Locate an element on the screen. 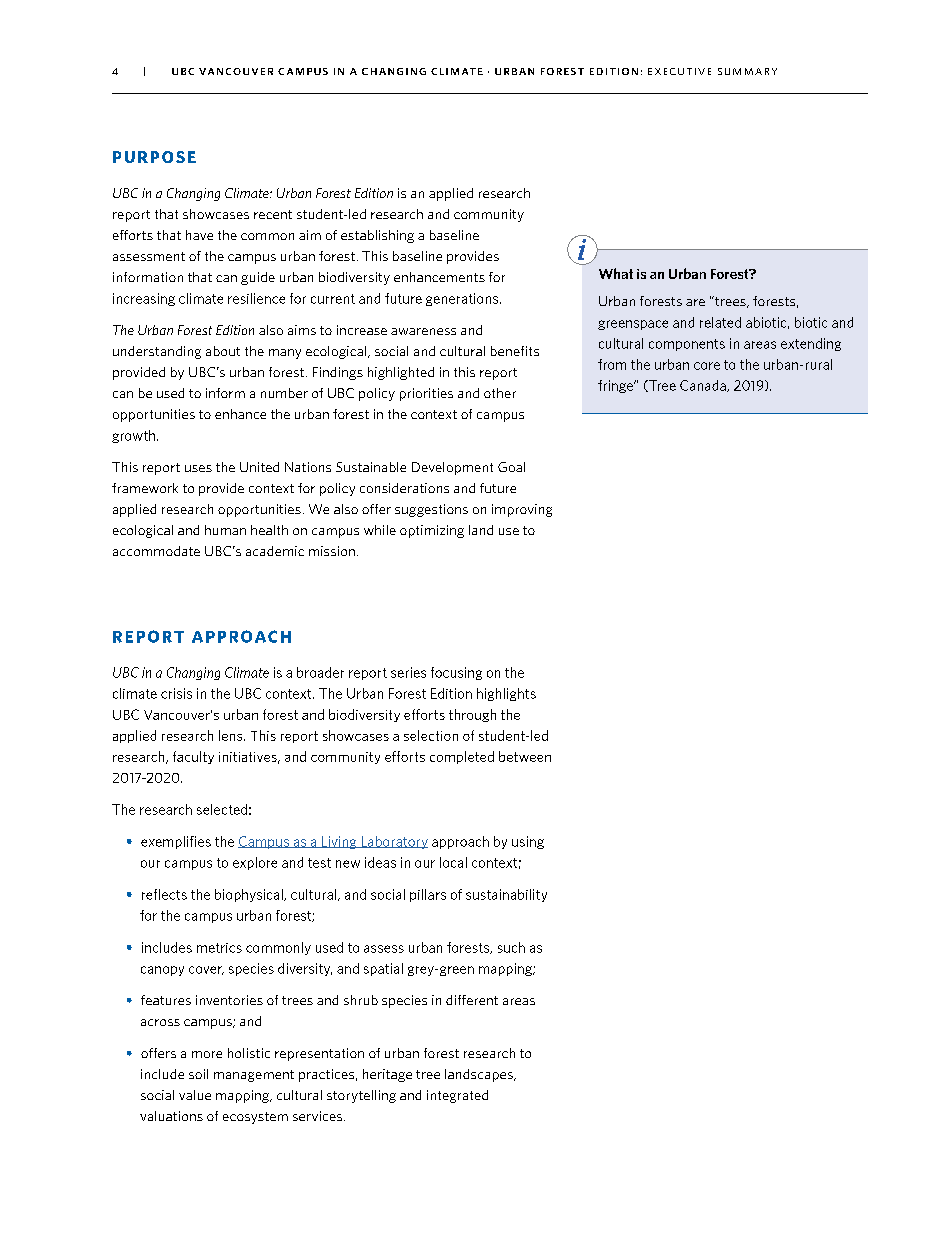  number is located at coordinates (284, 393).
